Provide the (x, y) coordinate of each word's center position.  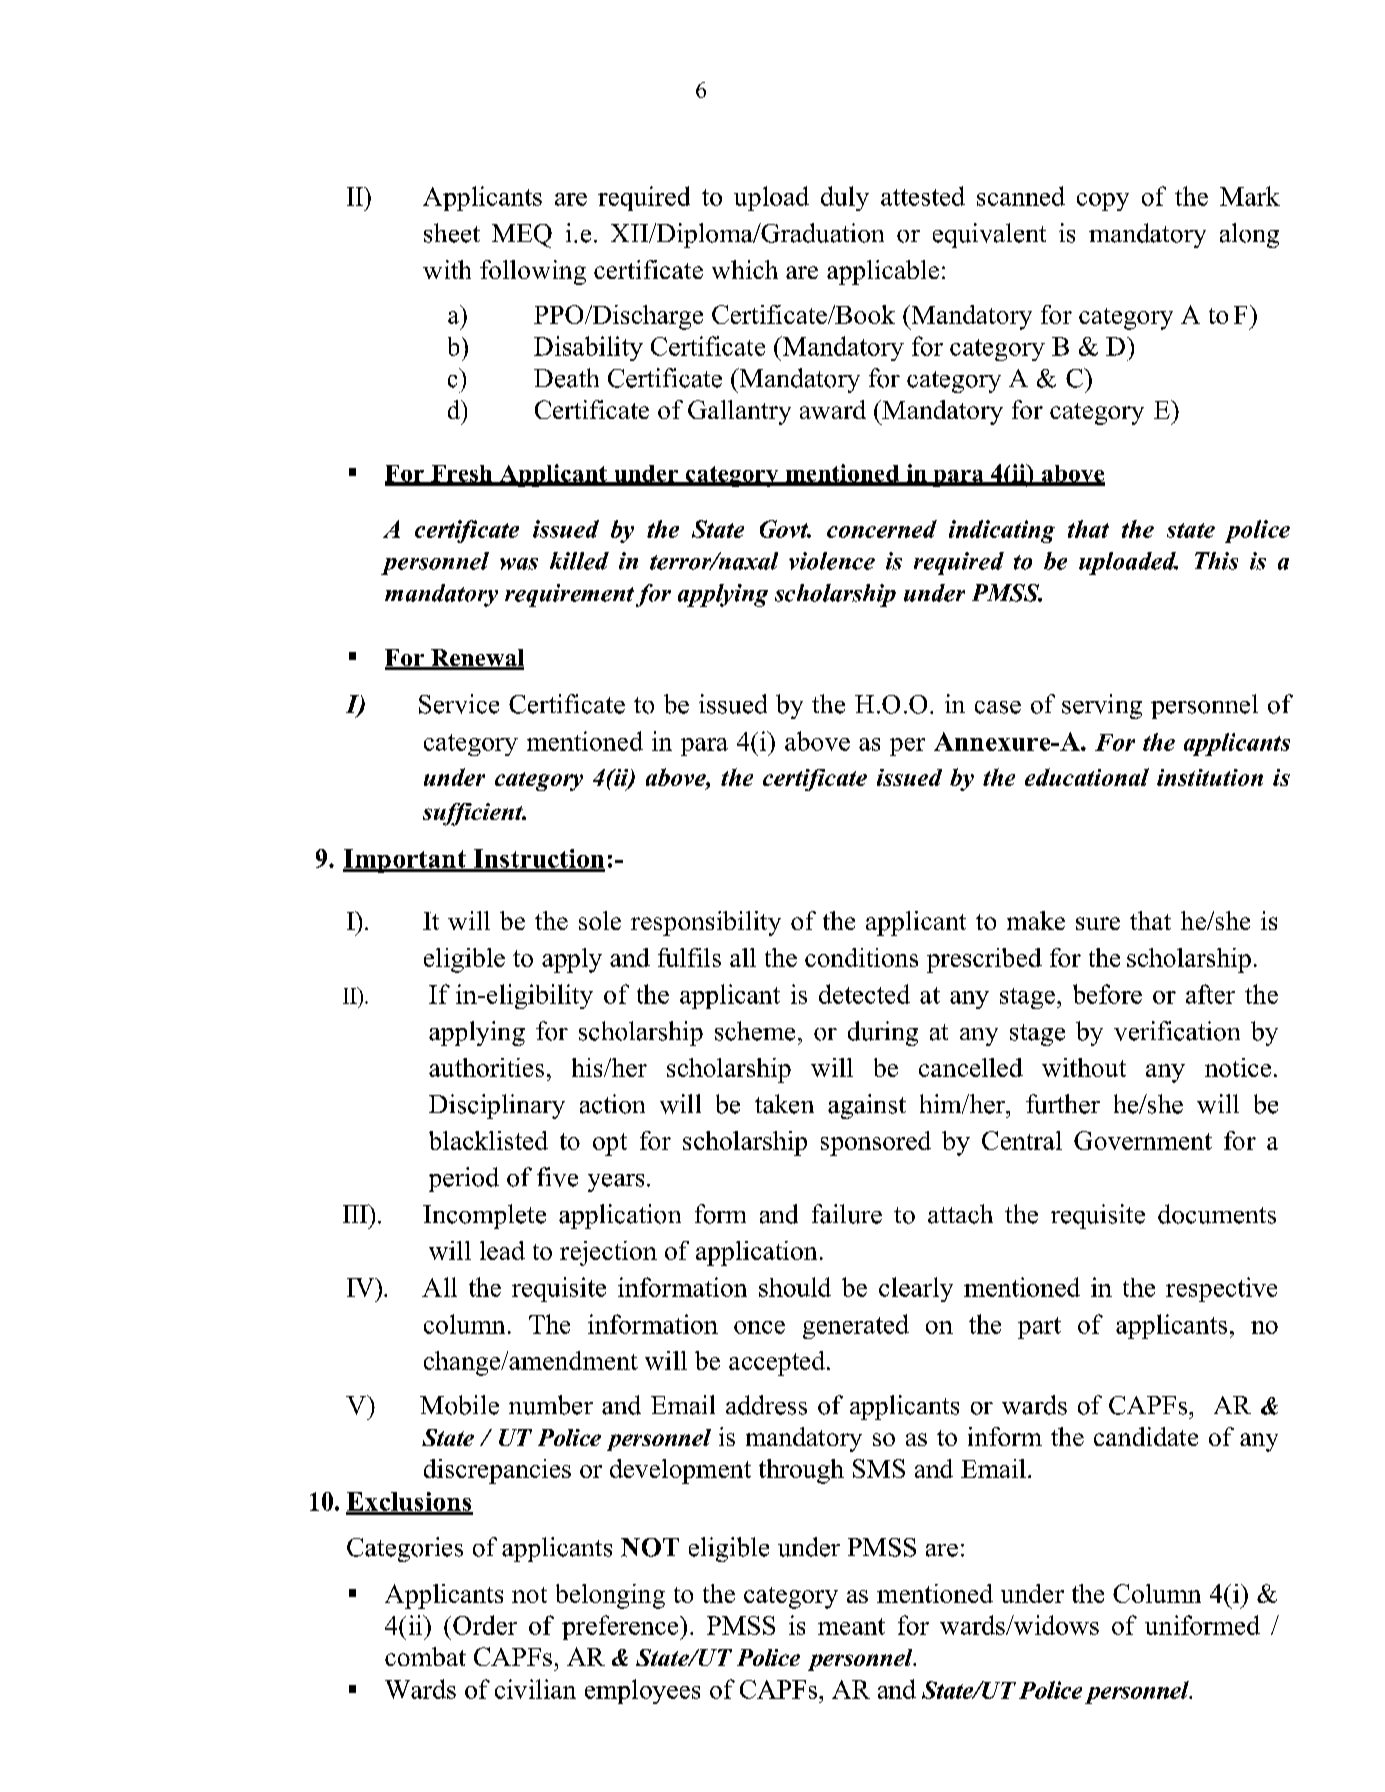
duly (845, 198)
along (1249, 235)
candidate (1146, 1436)
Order (485, 1625)
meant (851, 1626)
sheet (452, 233)
